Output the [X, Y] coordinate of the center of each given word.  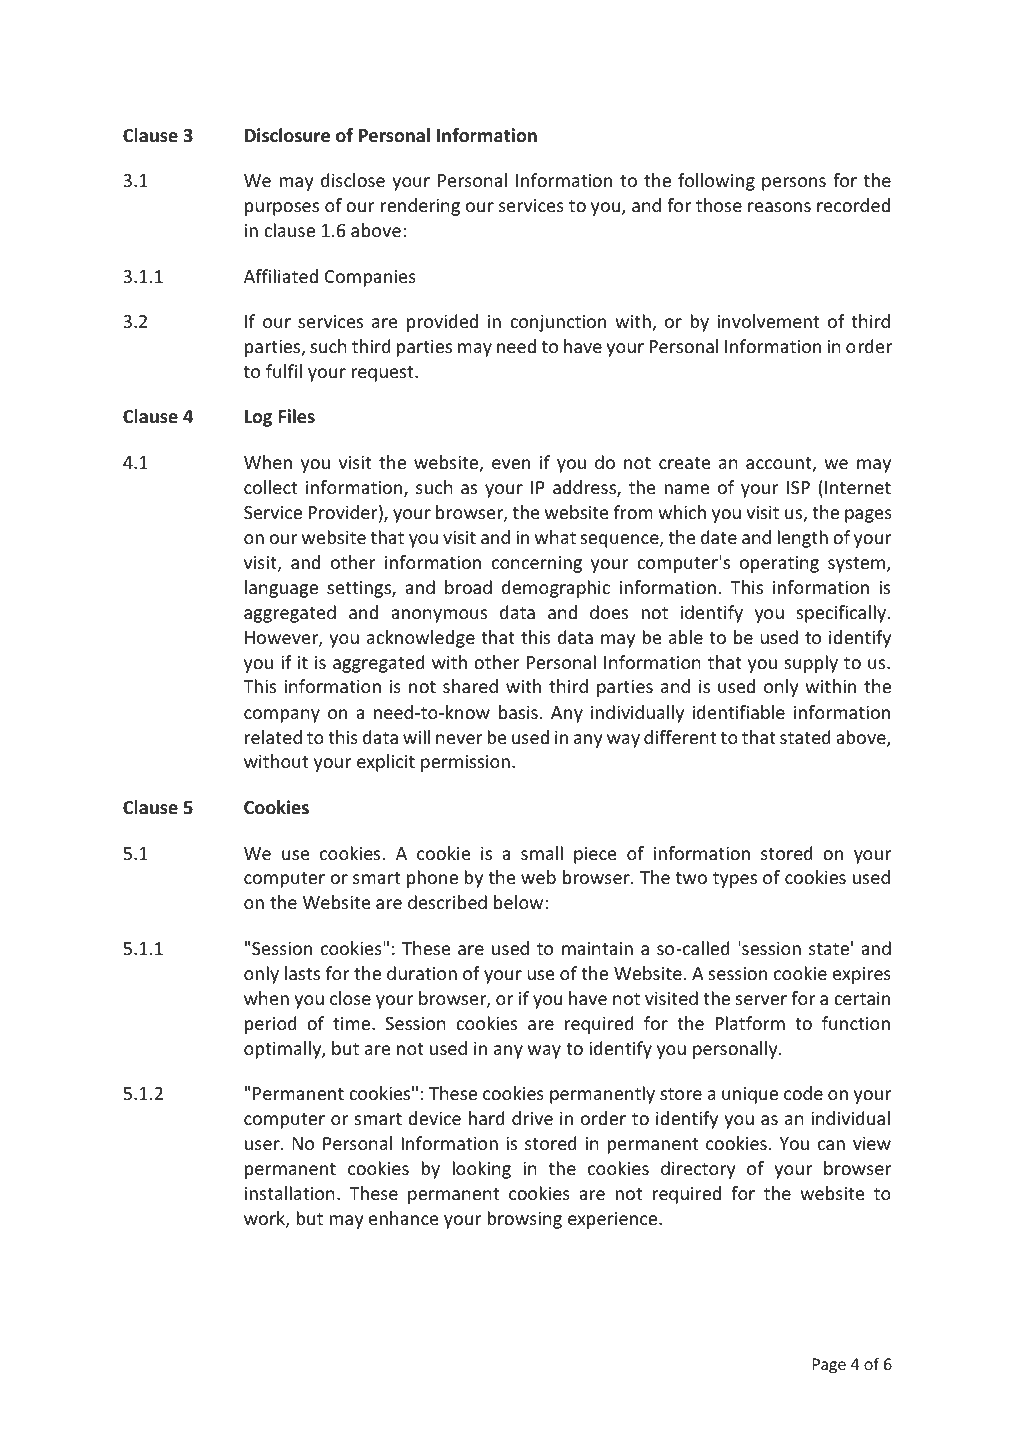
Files [296, 416]
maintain [597, 948]
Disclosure [287, 135]
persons [794, 184]
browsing [524, 1220]
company [282, 716]
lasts [302, 973]
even [511, 464]
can [831, 1145]
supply [811, 664]
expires [862, 975]
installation [290, 1193]
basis [518, 712]
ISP [798, 487]
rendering [420, 207]
